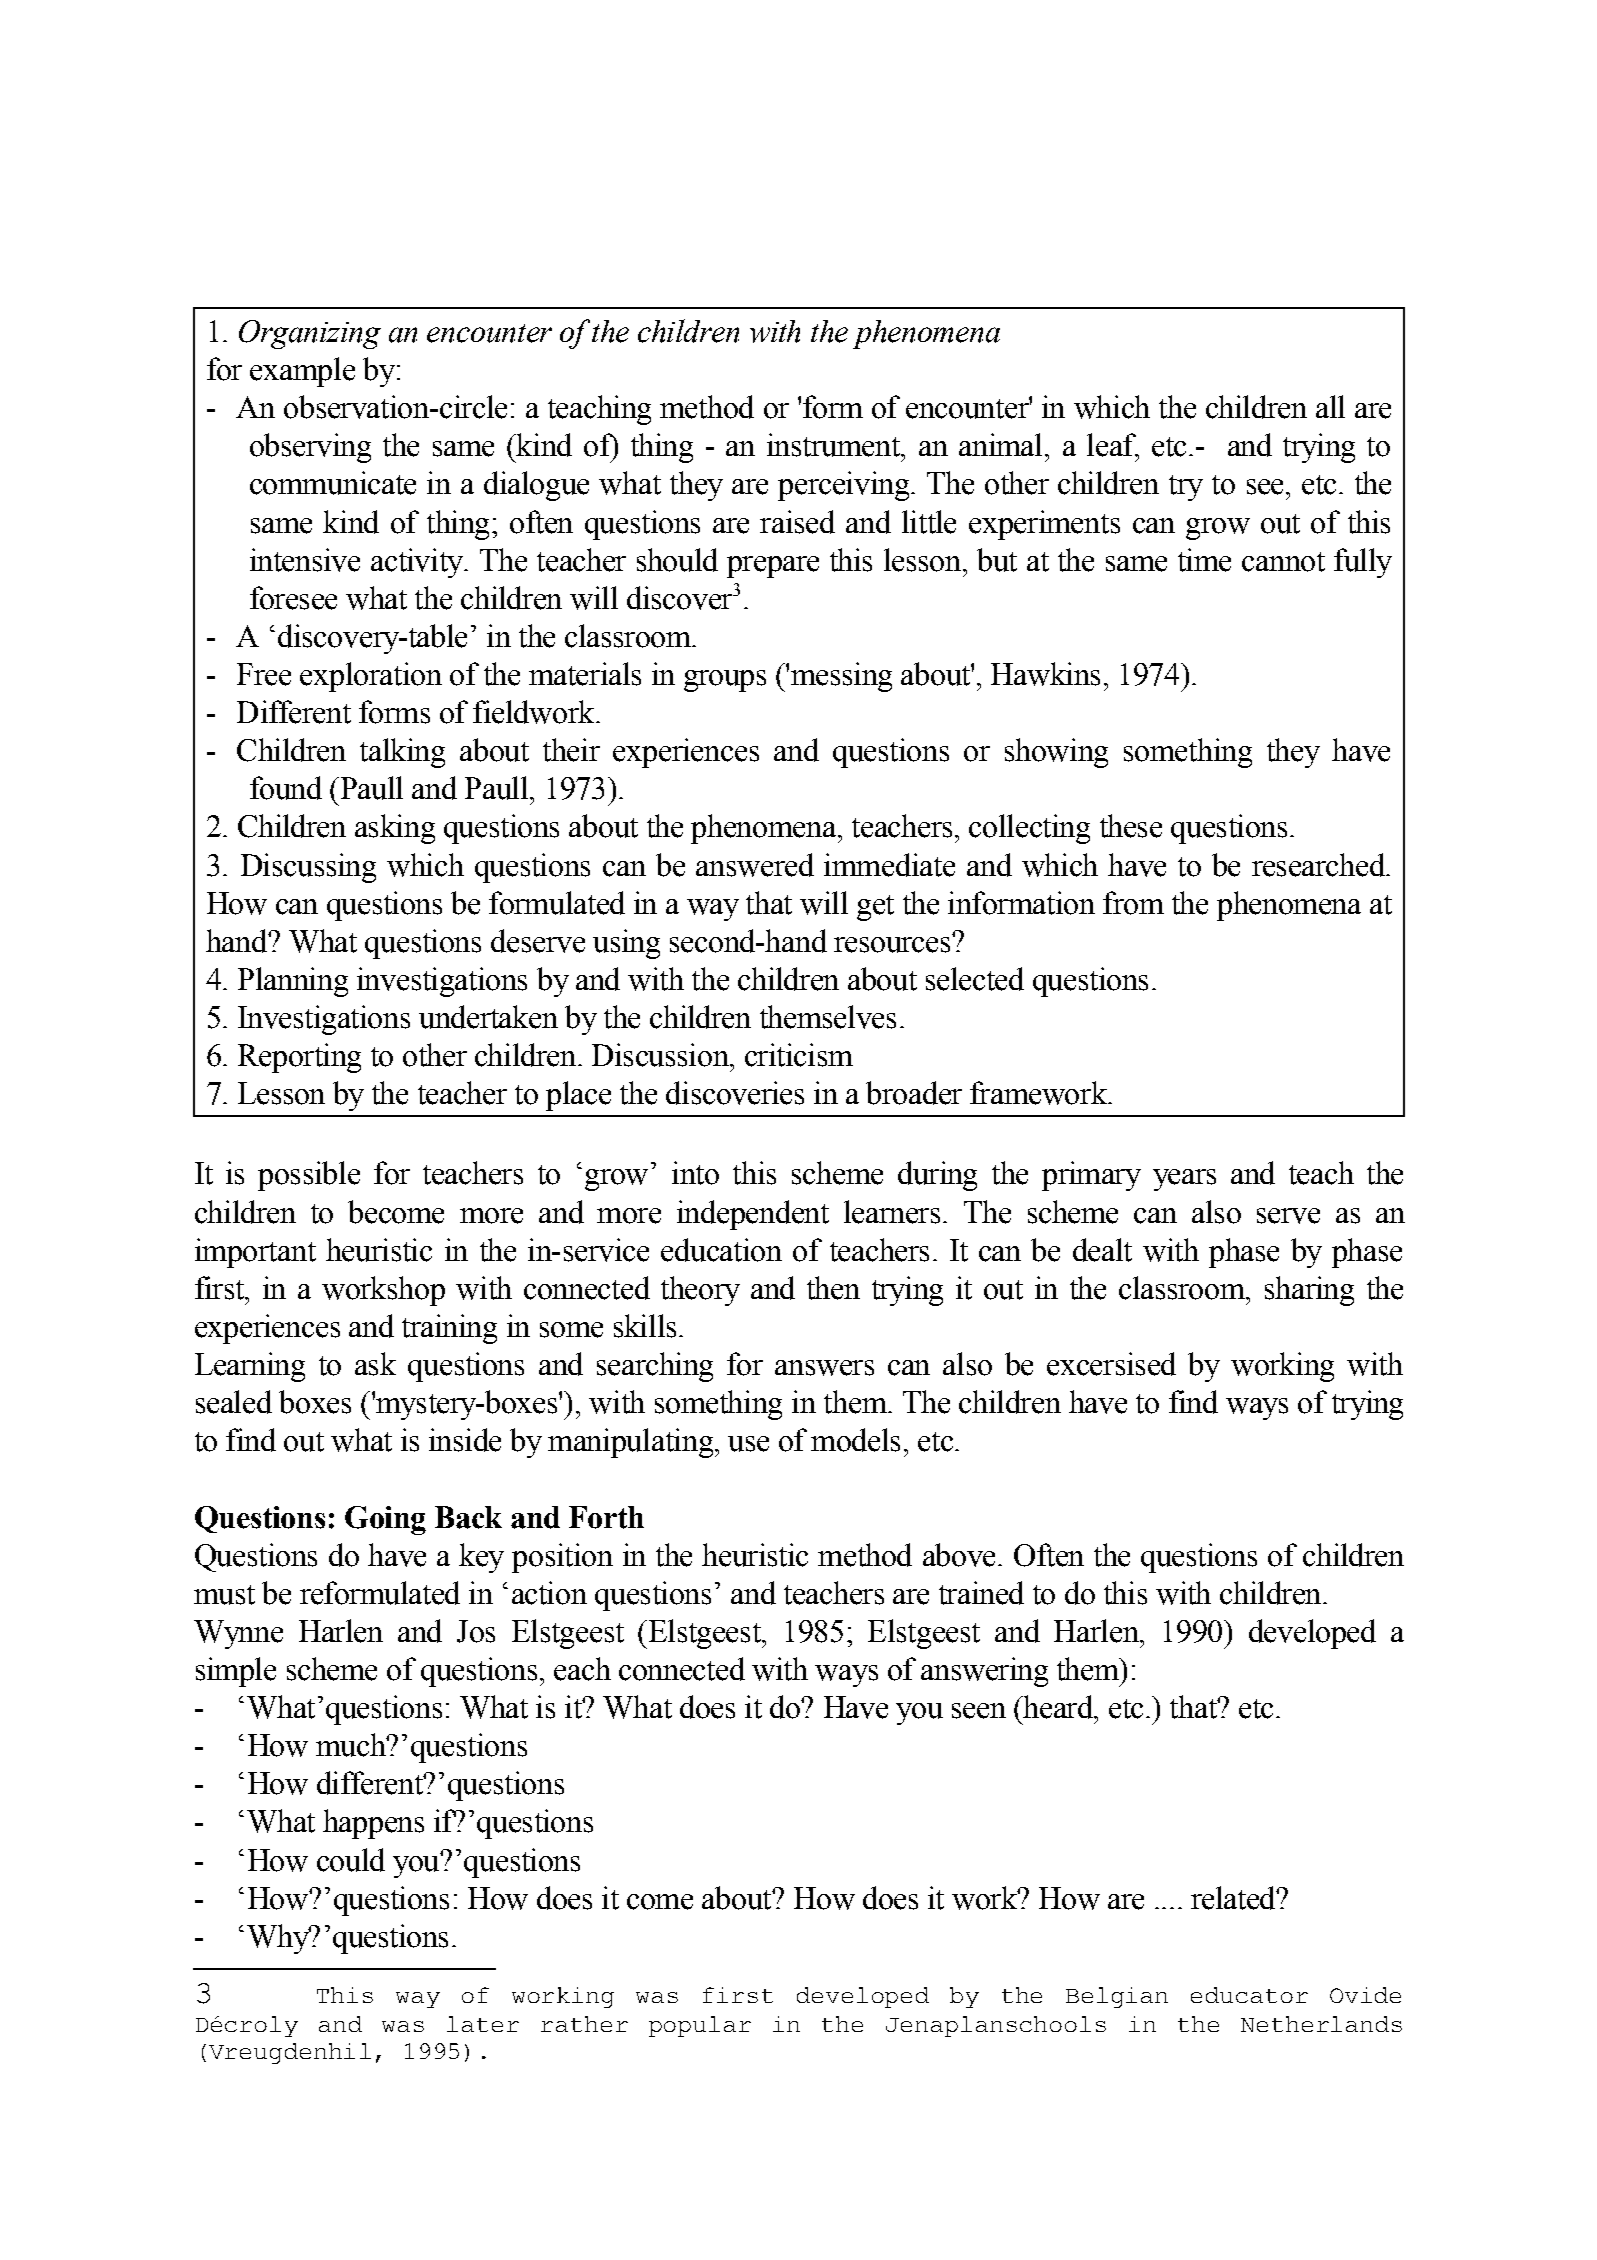 Image resolution: width=1597 pixels, height=2260 pixels. What do you see at coordinates (302, 372) in the screenshot?
I see `example` at bounding box center [302, 372].
